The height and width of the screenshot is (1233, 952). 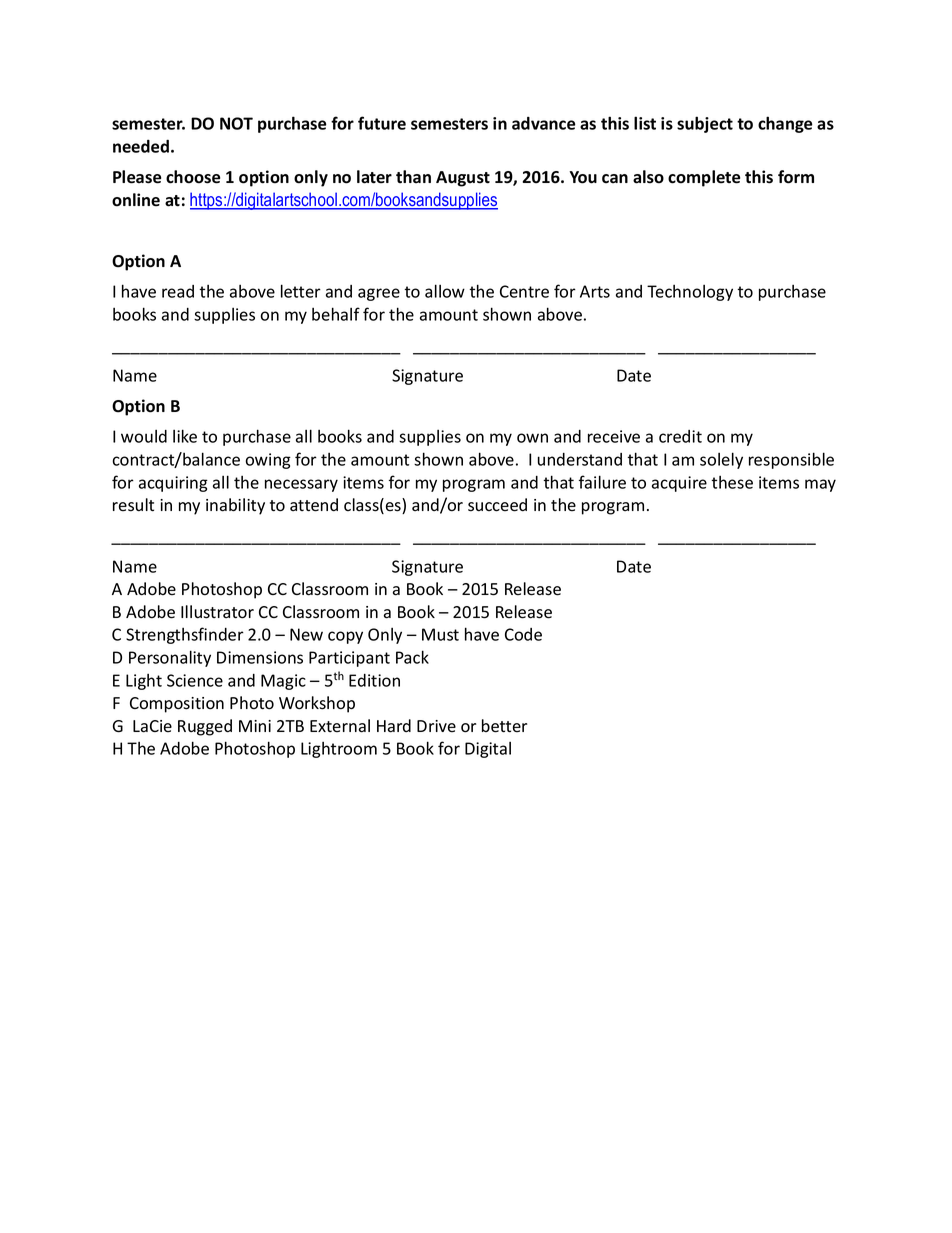 I want to click on Technology, so click(x=690, y=293).
